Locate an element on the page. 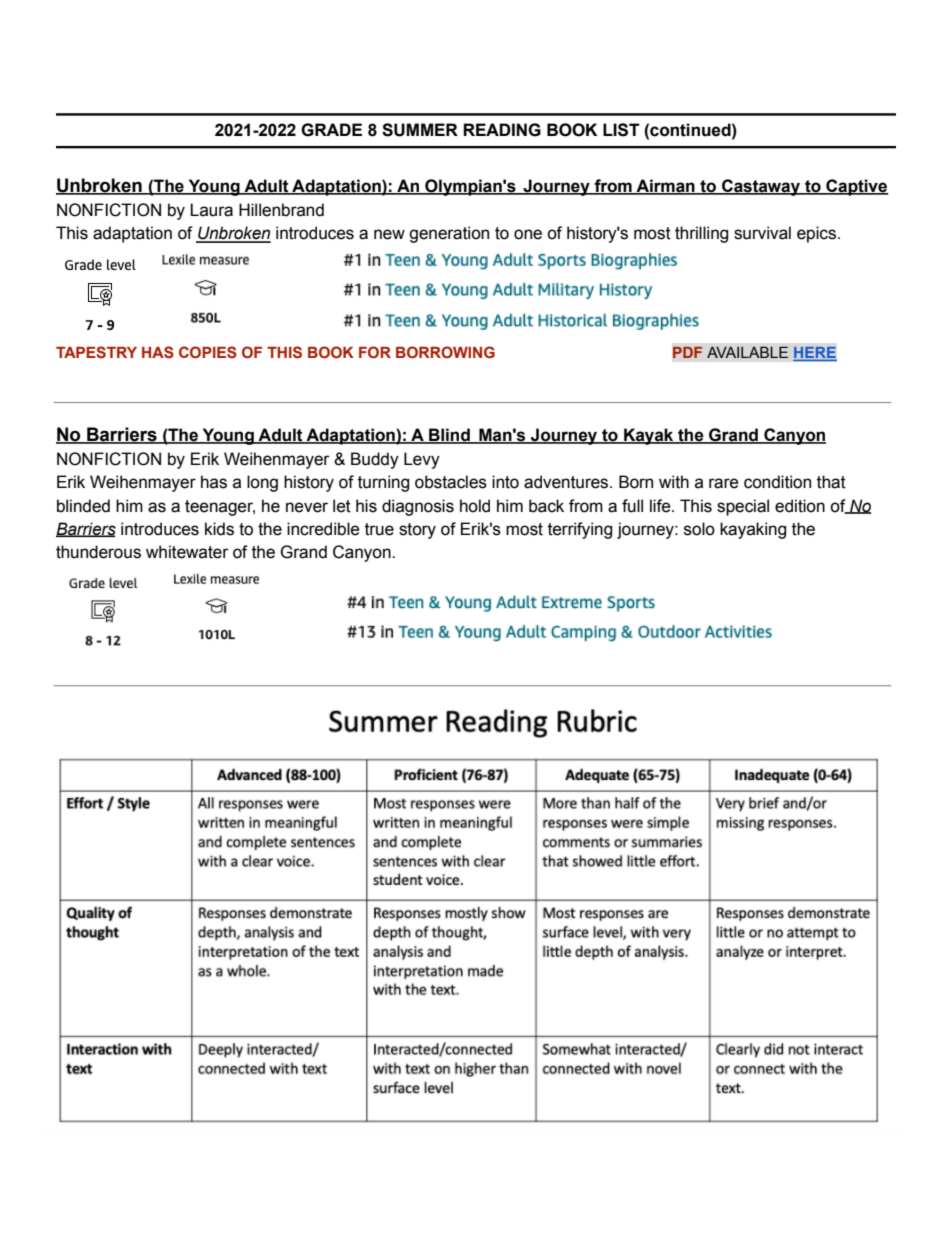  whitewater is located at coordinates (187, 552).
